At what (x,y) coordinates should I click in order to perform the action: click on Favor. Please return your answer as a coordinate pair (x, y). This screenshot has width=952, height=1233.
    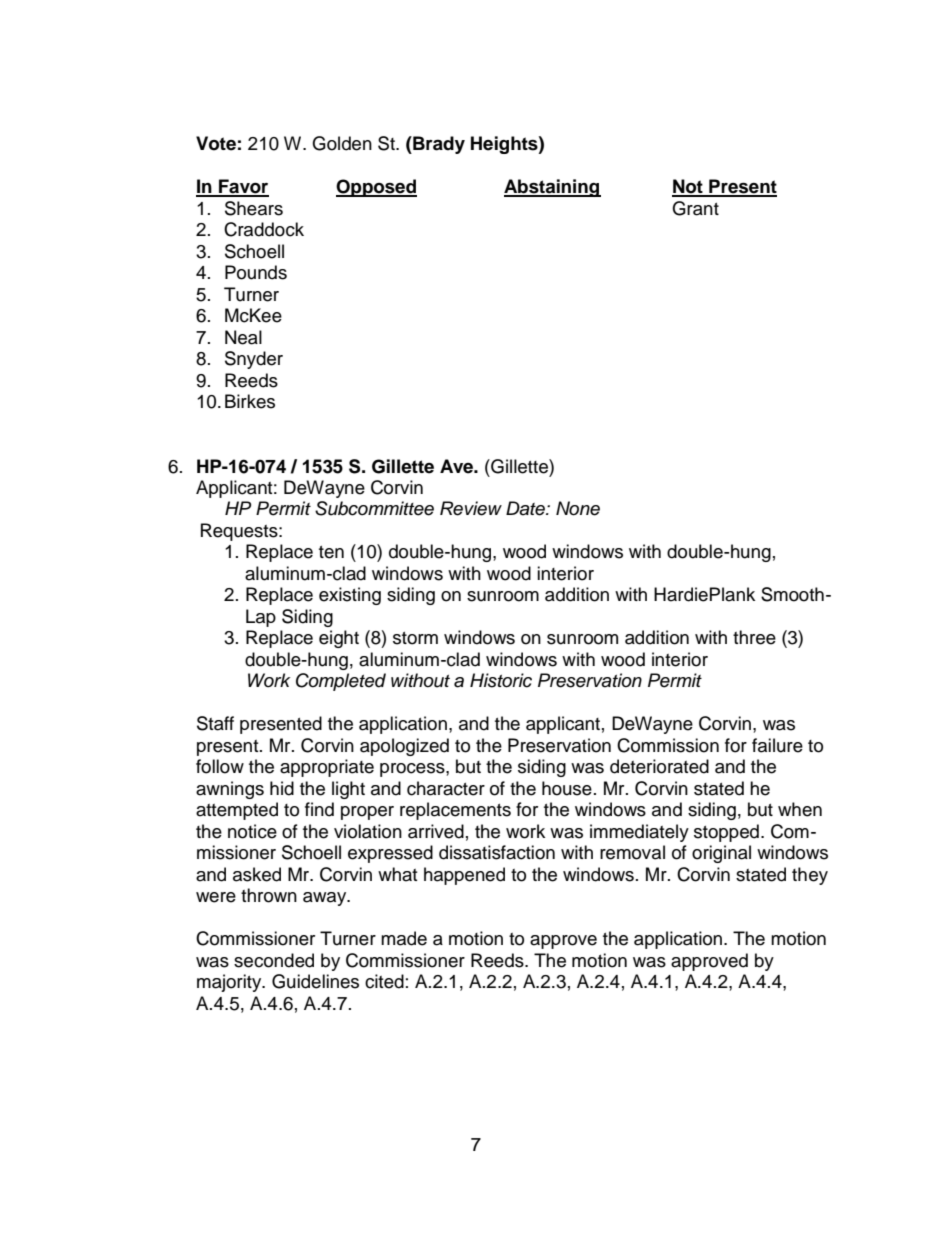
    Looking at the image, I should click on (243, 187).
